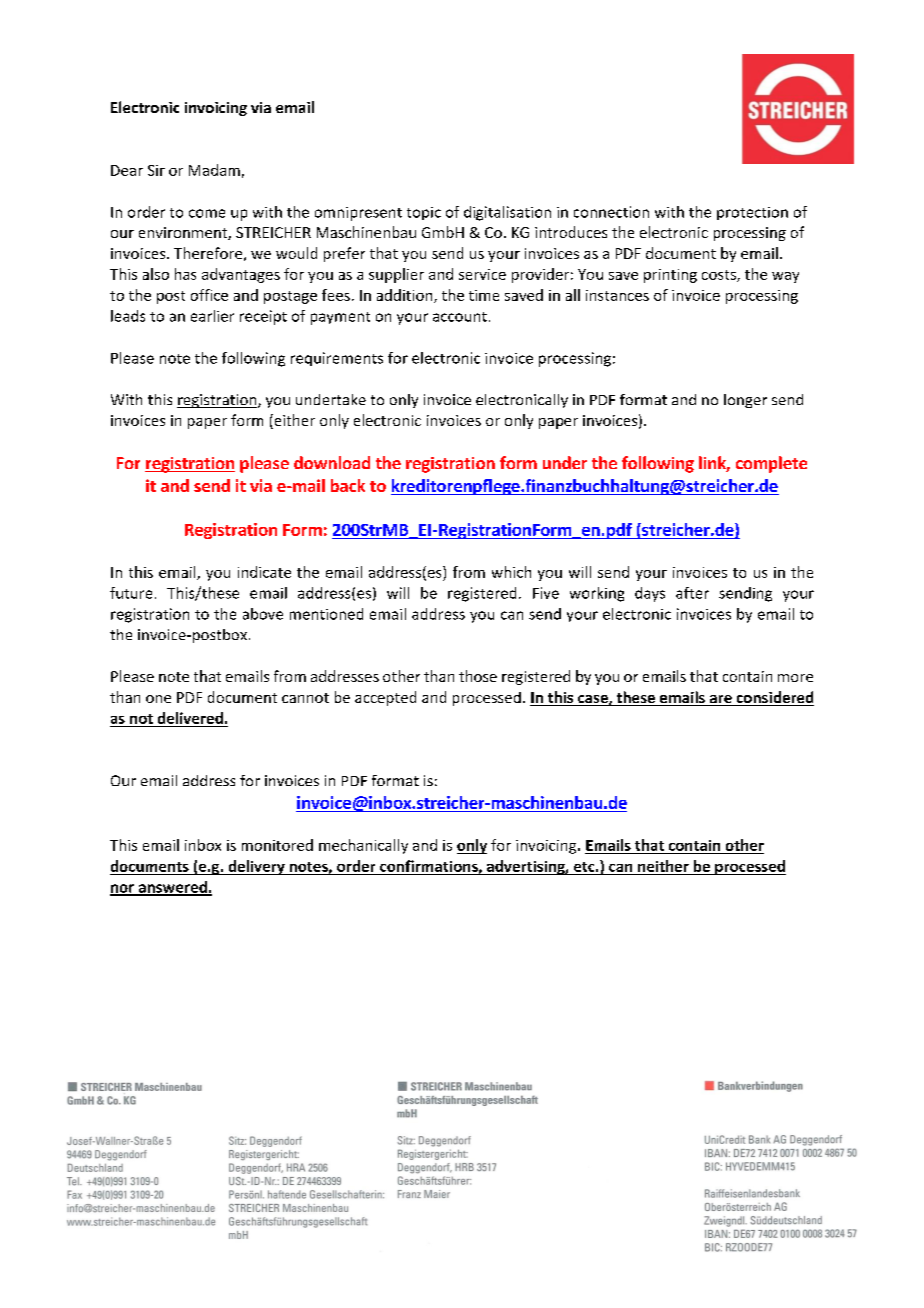  Describe the element at coordinates (424, 213) in the screenshot. I see `topic` at that location.
